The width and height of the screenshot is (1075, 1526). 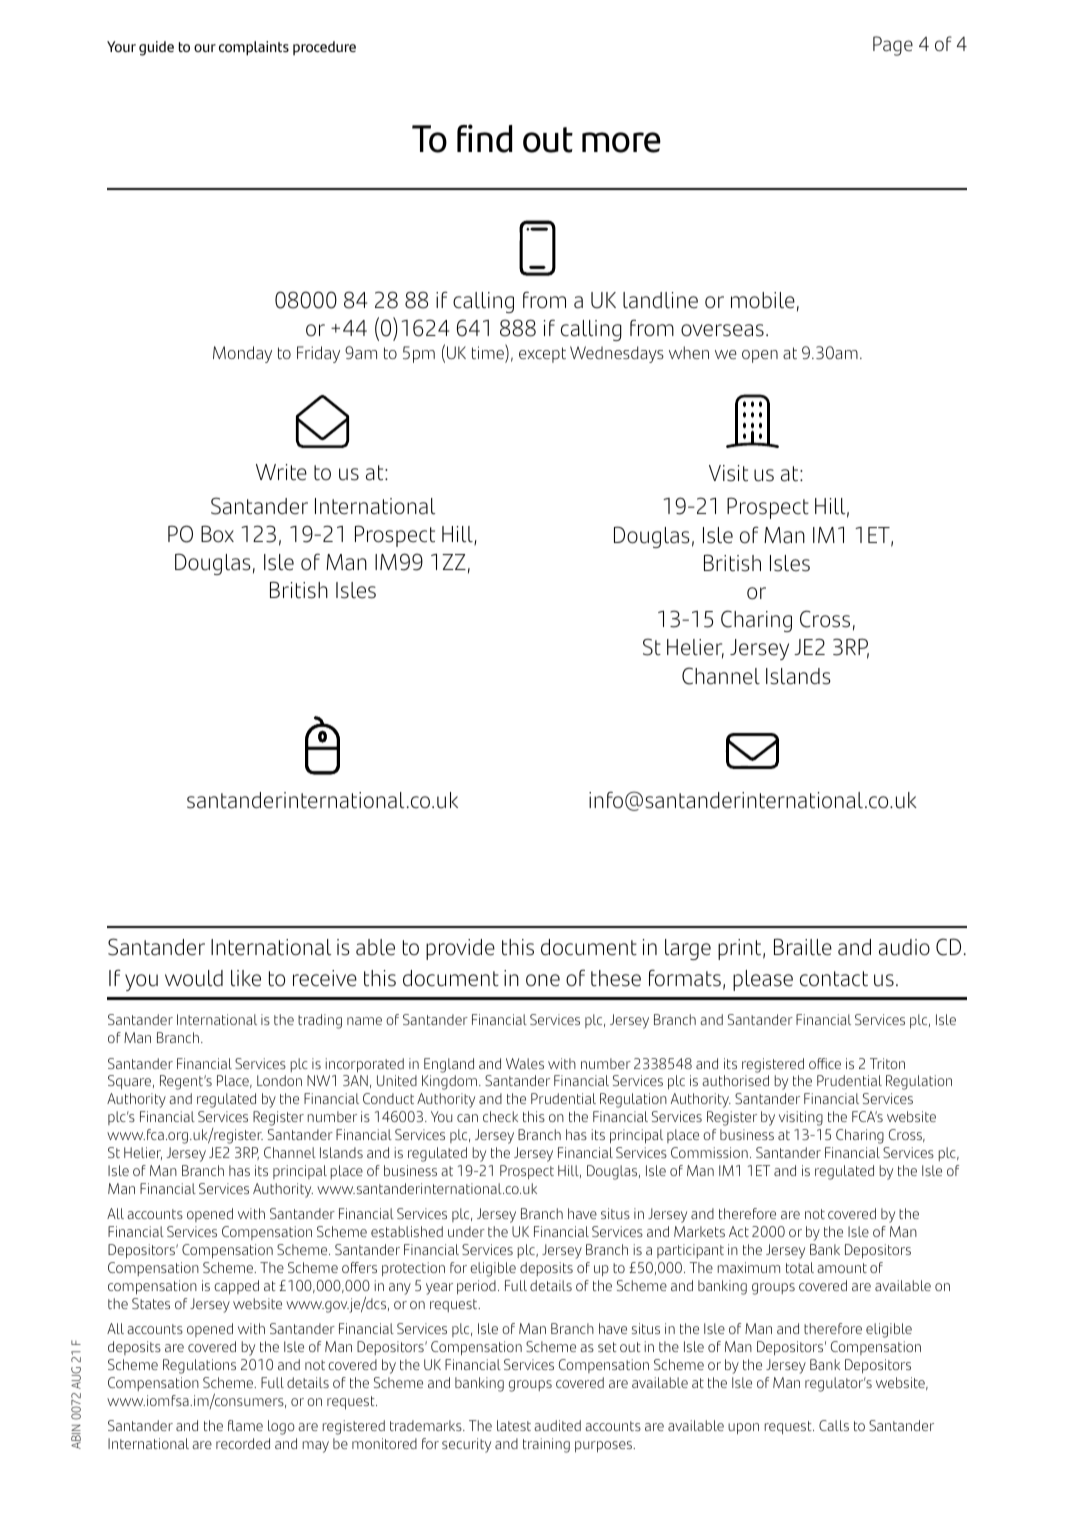 I want to click on find, so click(x=484, y=138).
